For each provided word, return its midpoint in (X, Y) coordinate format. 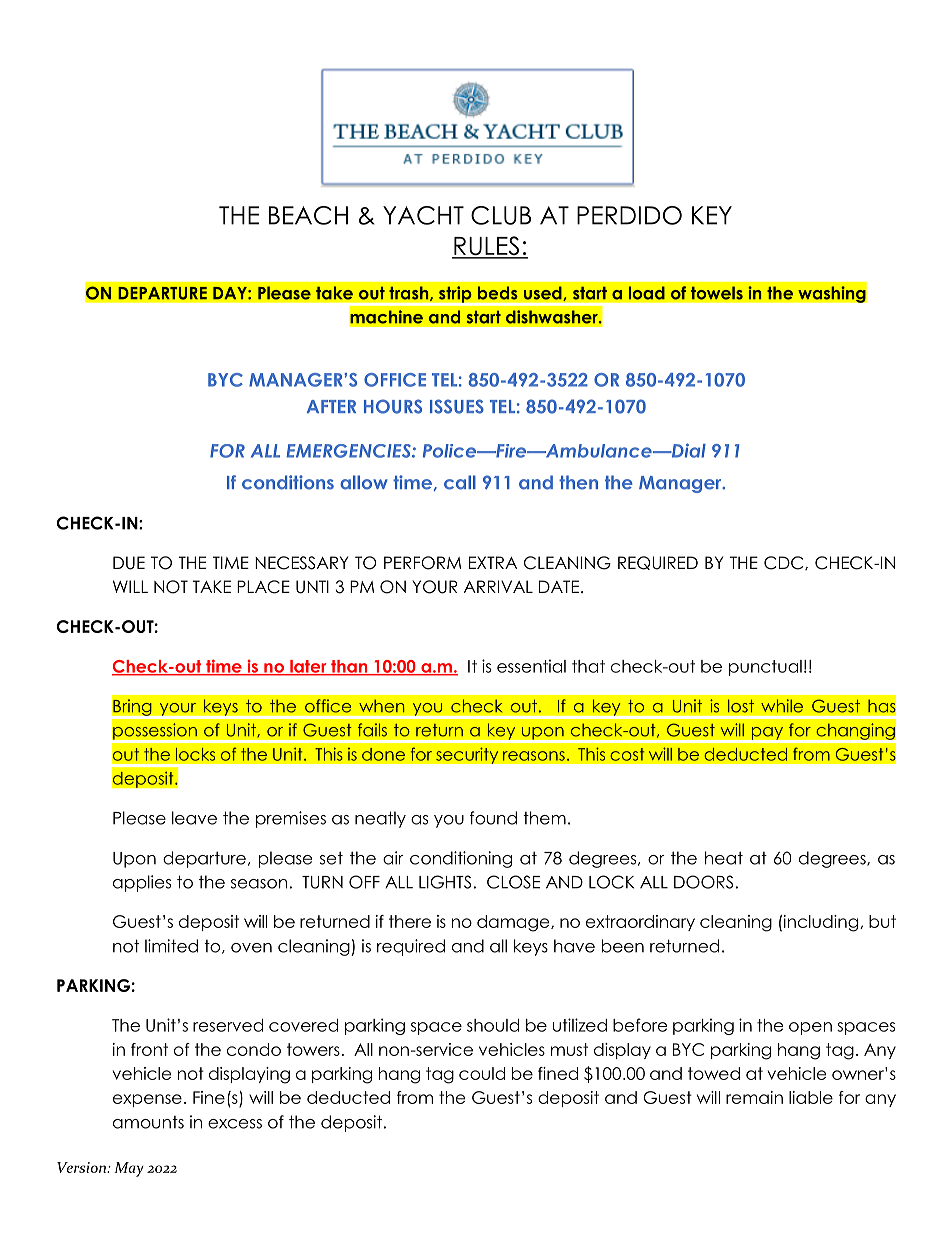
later (308, 667)
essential (531, 666)
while (782, 706)
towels (717, 293)
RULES (487, 247)
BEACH (308, 215)
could (482, 1073)
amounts (148, 1122)
